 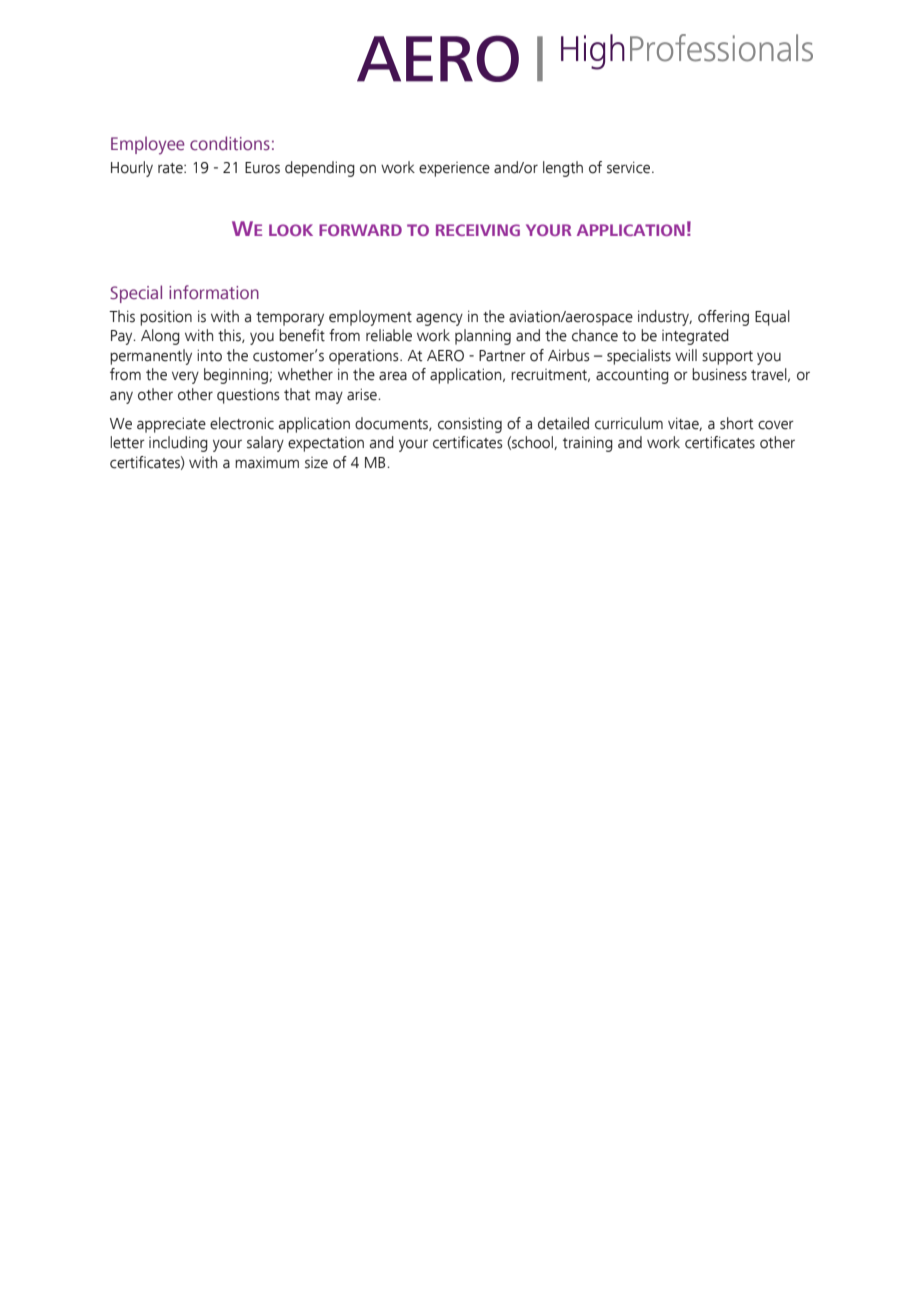 I want to click on including, so click(x=178, y=444).
